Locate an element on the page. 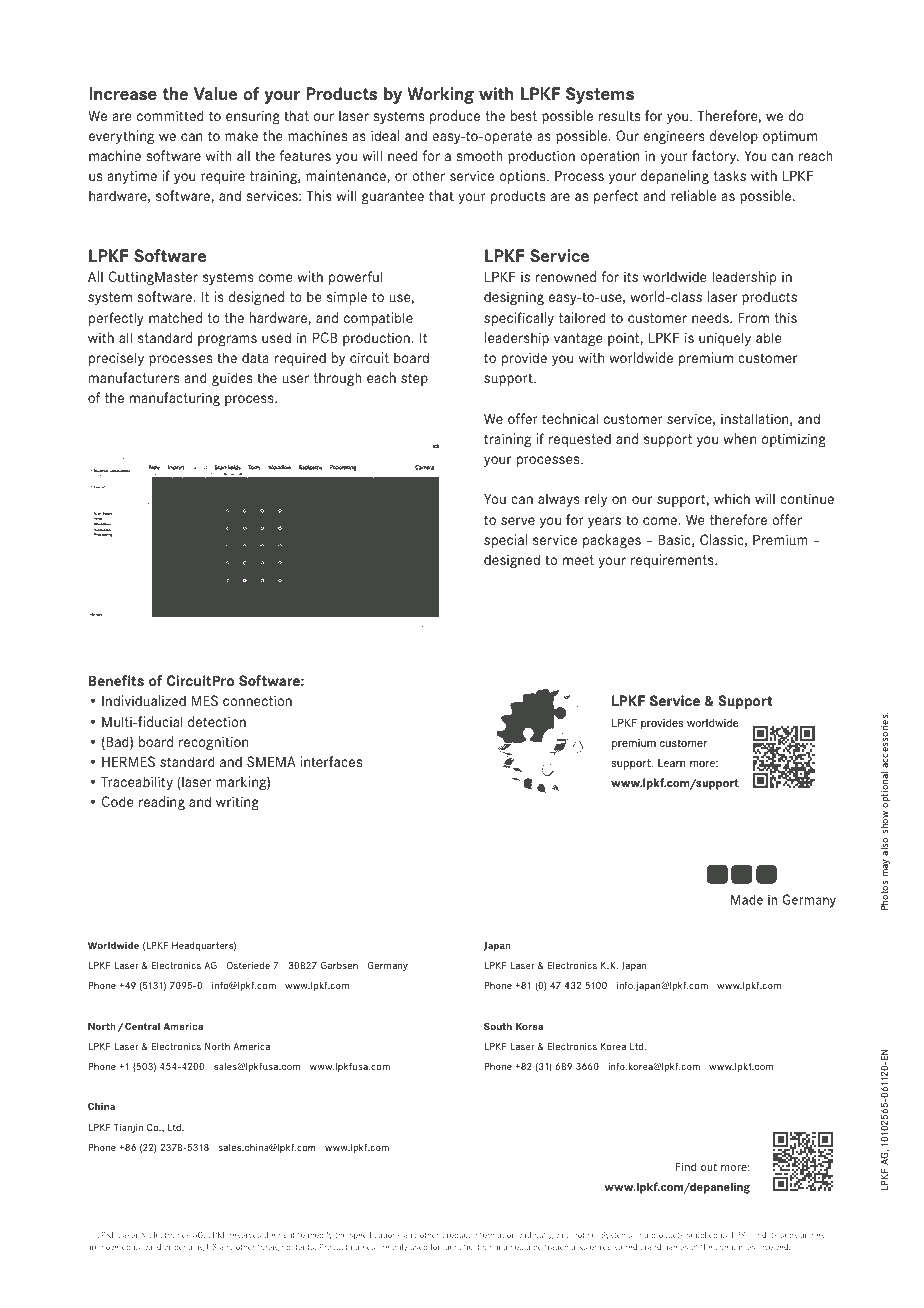 The image size is (924, 1308). committed is located at coordinates (170, 115).
